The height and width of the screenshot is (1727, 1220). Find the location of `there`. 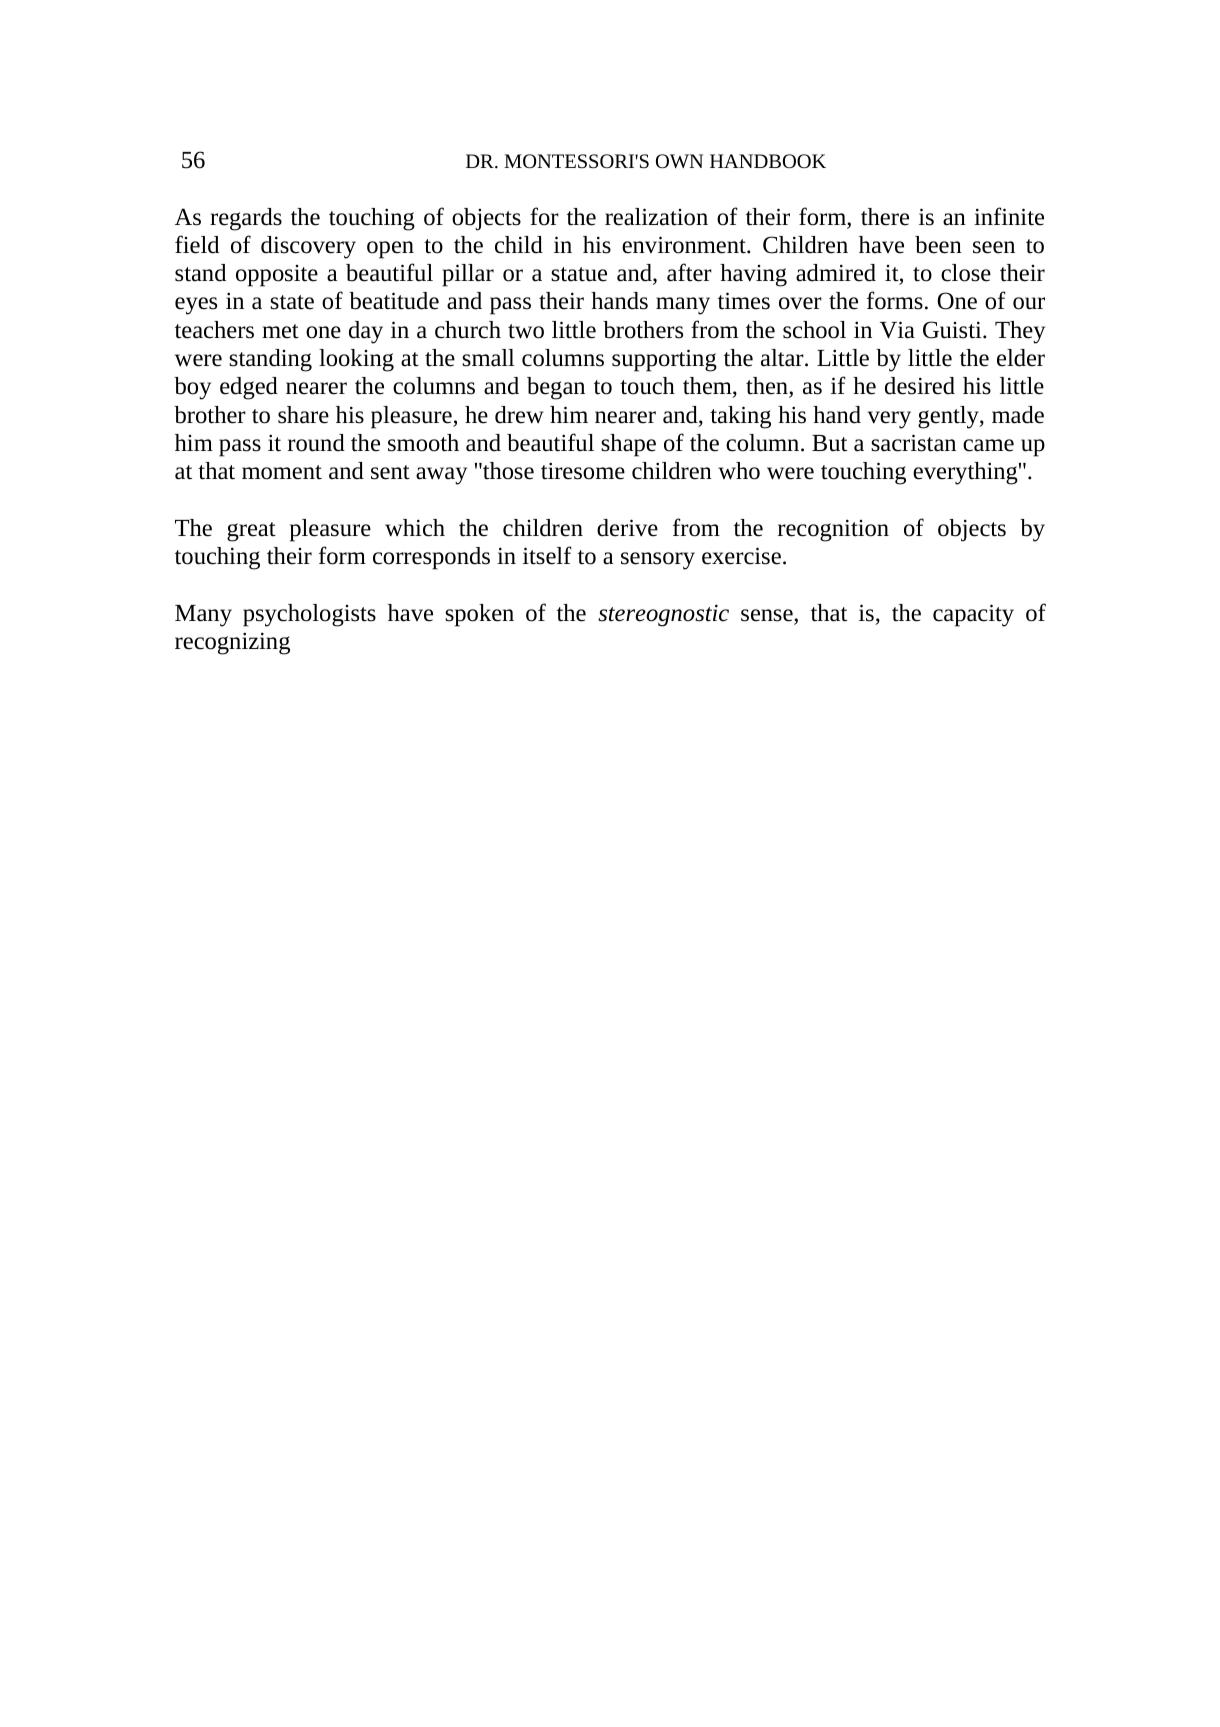

there is located at coordinates (885, 217).
